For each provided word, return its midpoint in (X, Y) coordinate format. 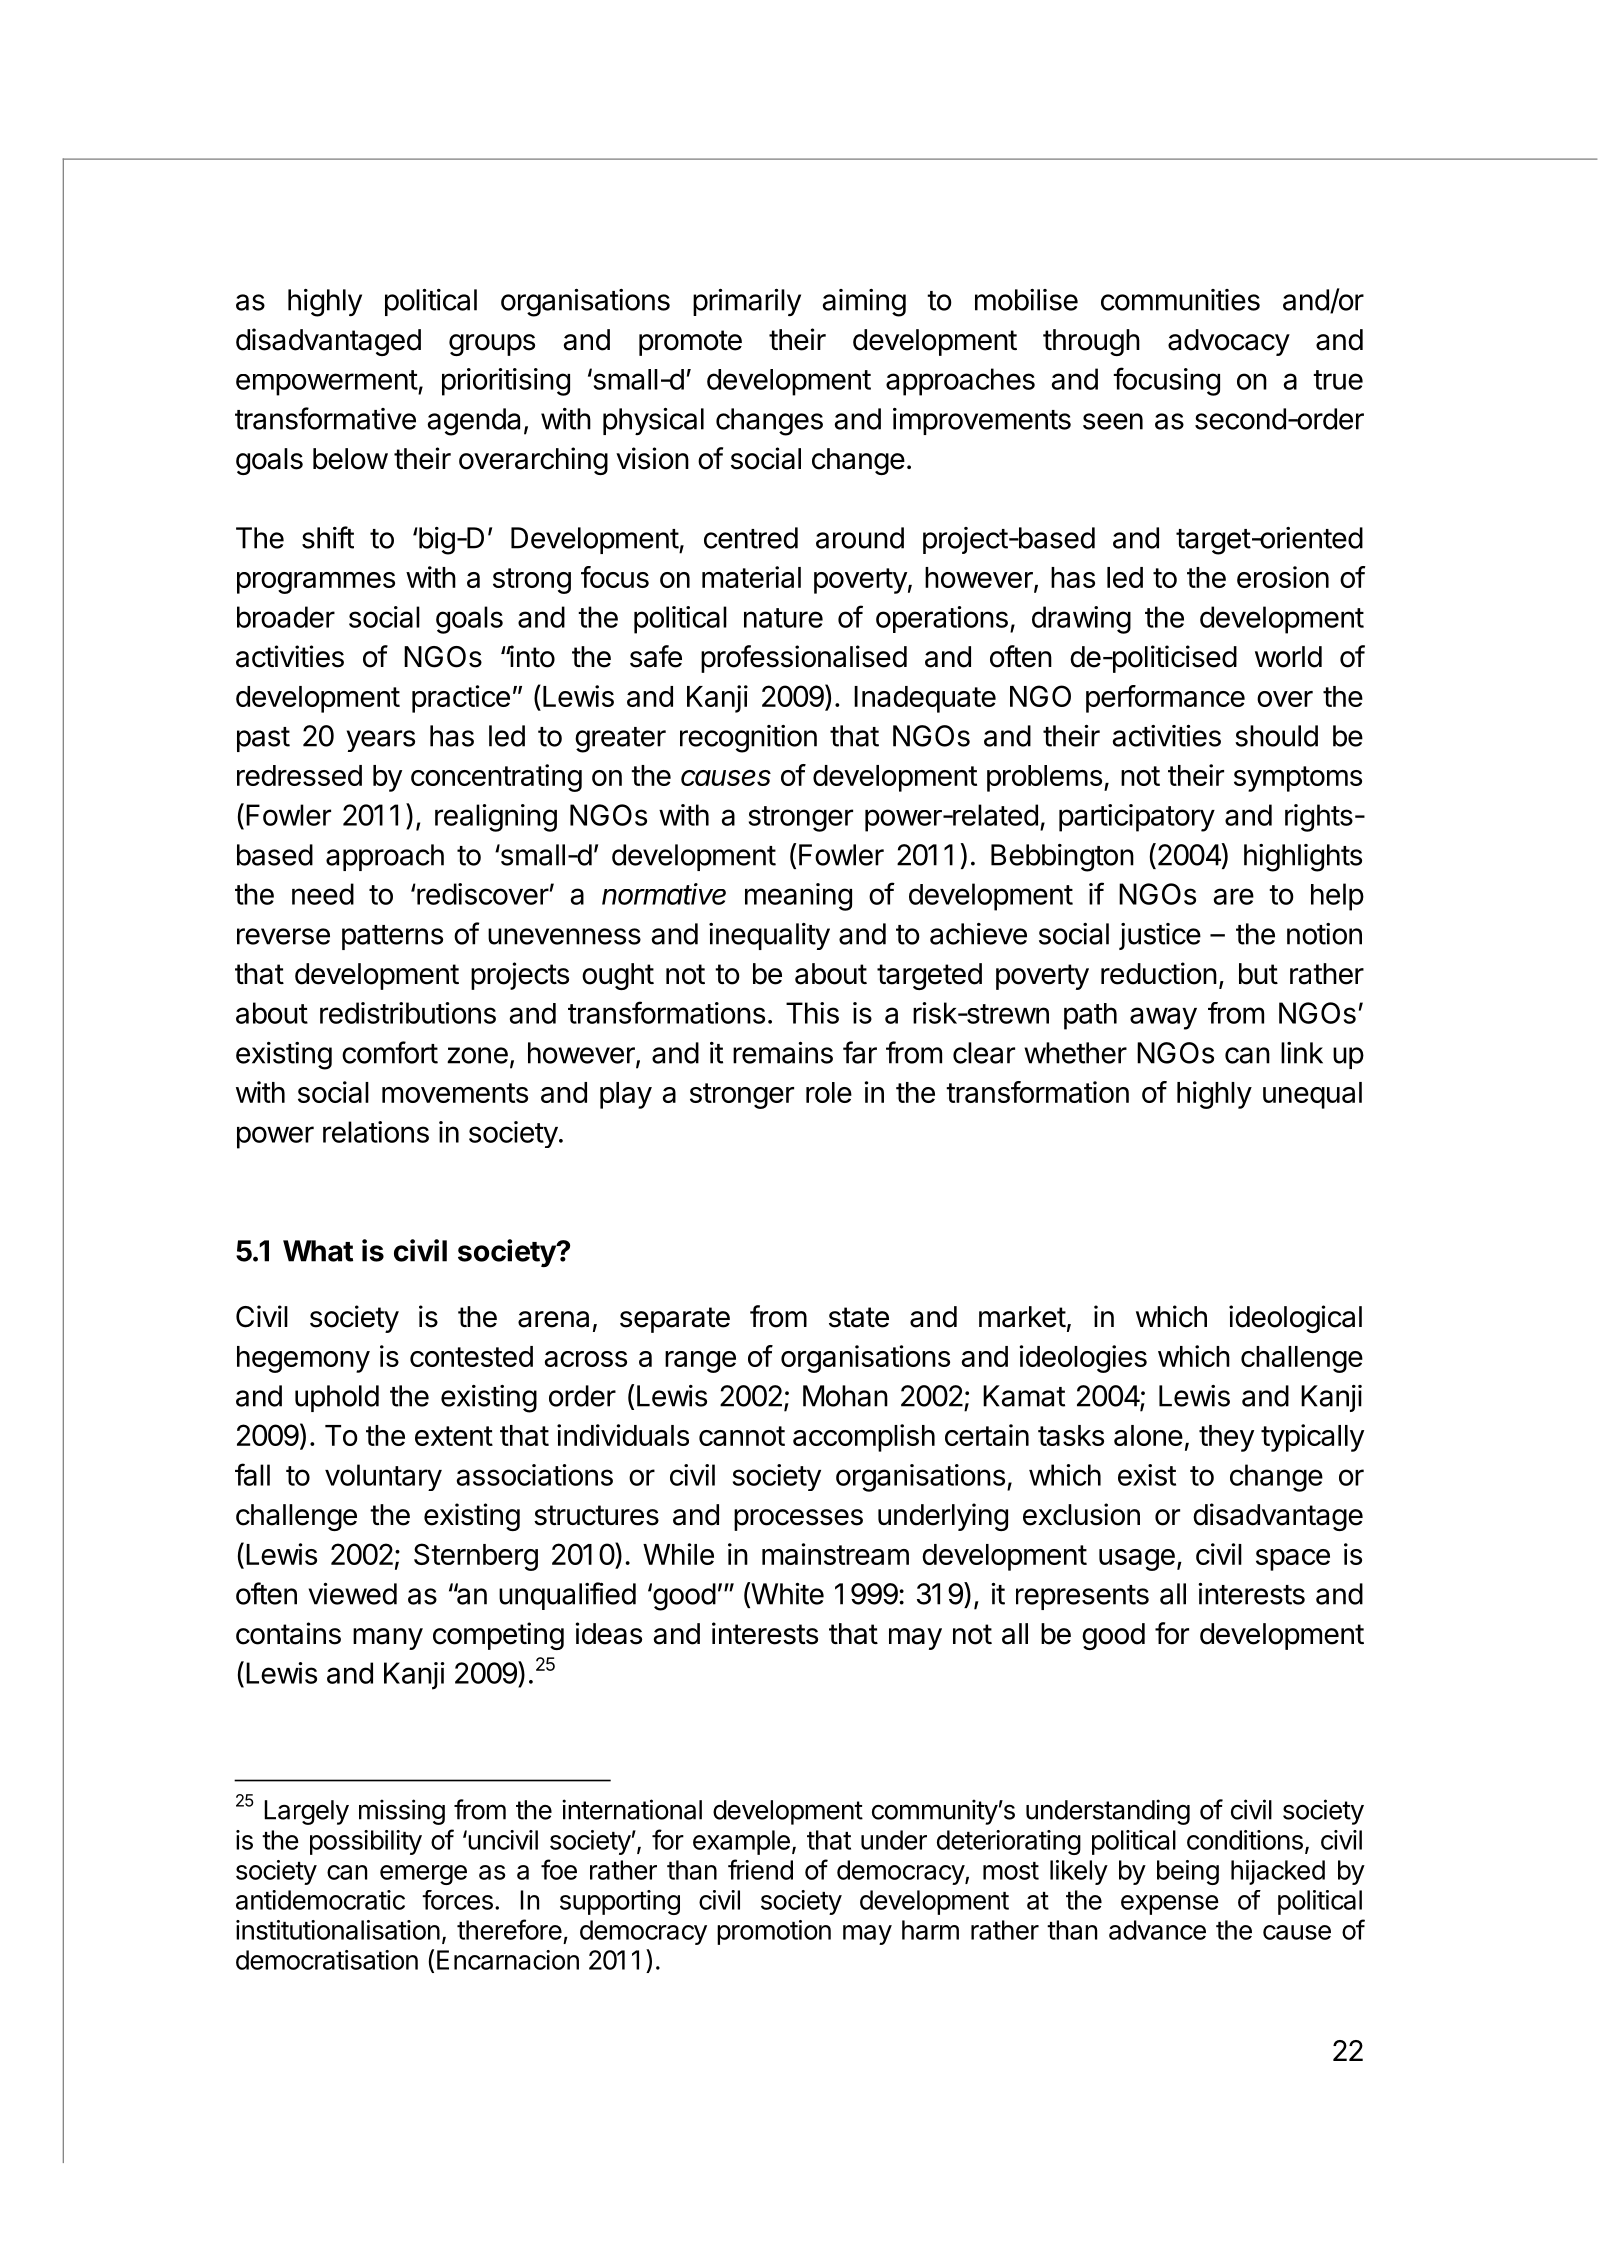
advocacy (1229, 342)
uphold (337, 1398)
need (323, 894)
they (1226, 1438)
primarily (747, 302)
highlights (1303, 858)
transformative (325, 418)
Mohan (845, 1396)
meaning (798, 897)
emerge (423, 1875)
